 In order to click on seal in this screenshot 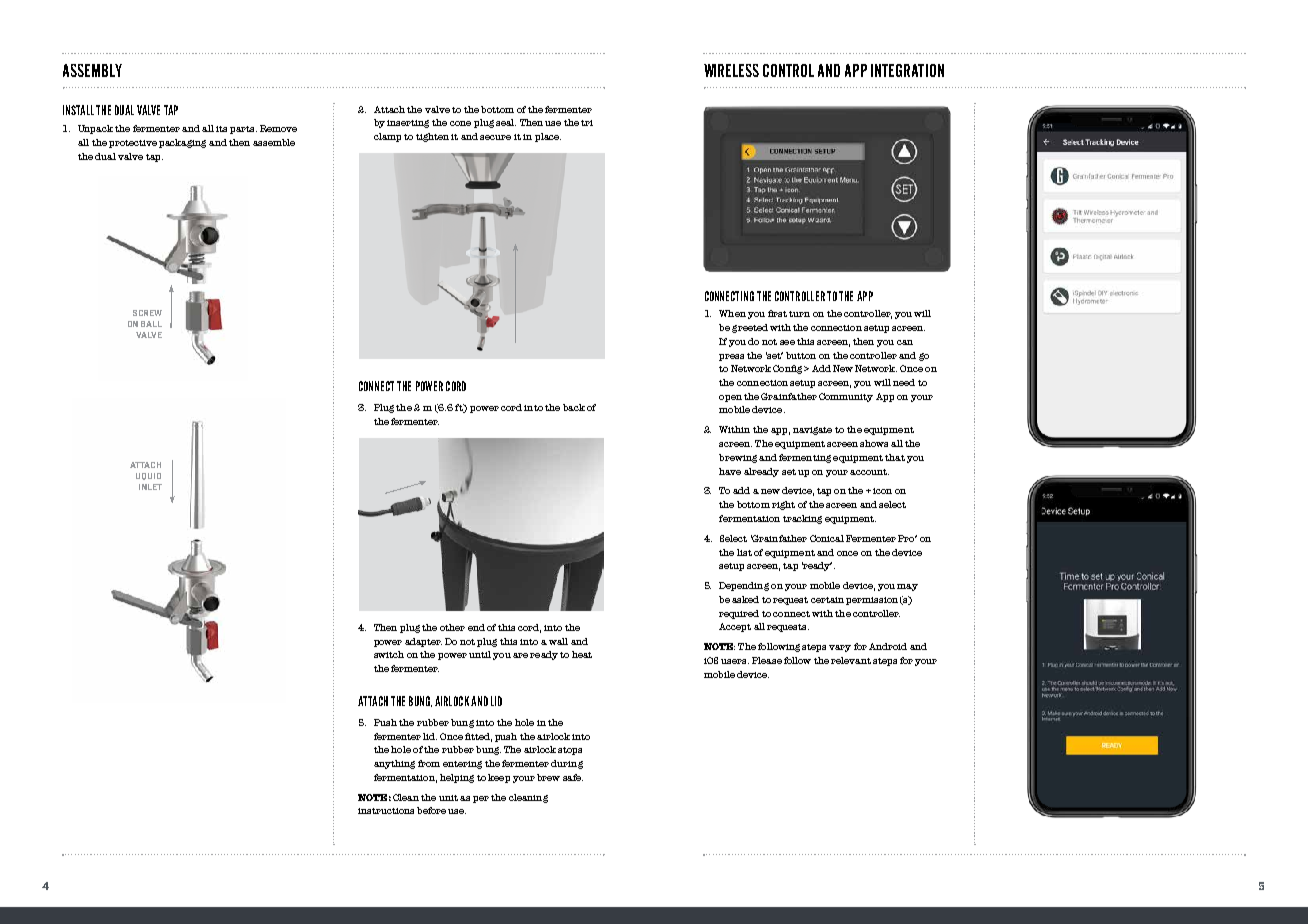, I will do `click(506, 122)`.
